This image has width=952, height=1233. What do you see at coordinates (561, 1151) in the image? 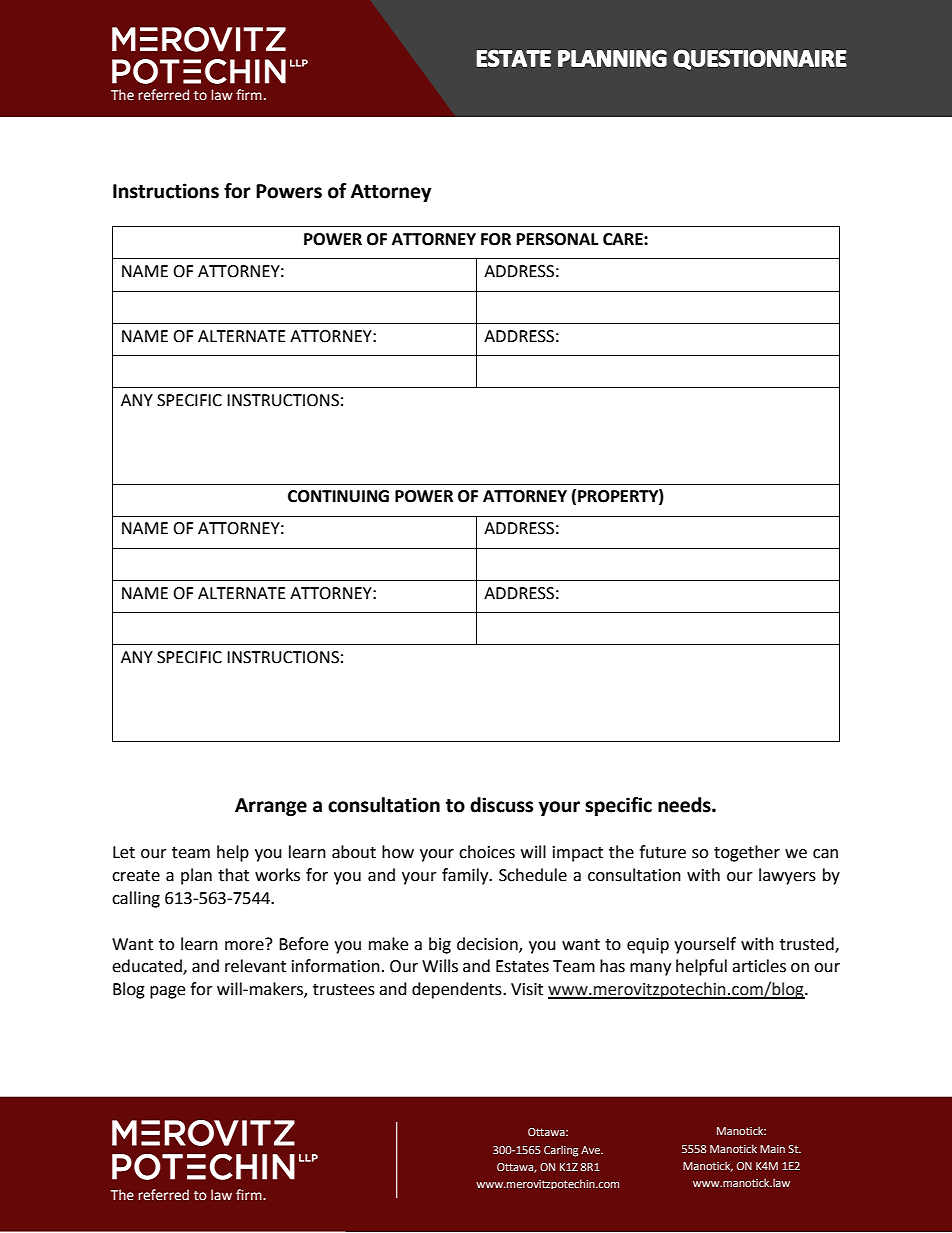
I see `Carling` at bounding box center [561, 1151].
